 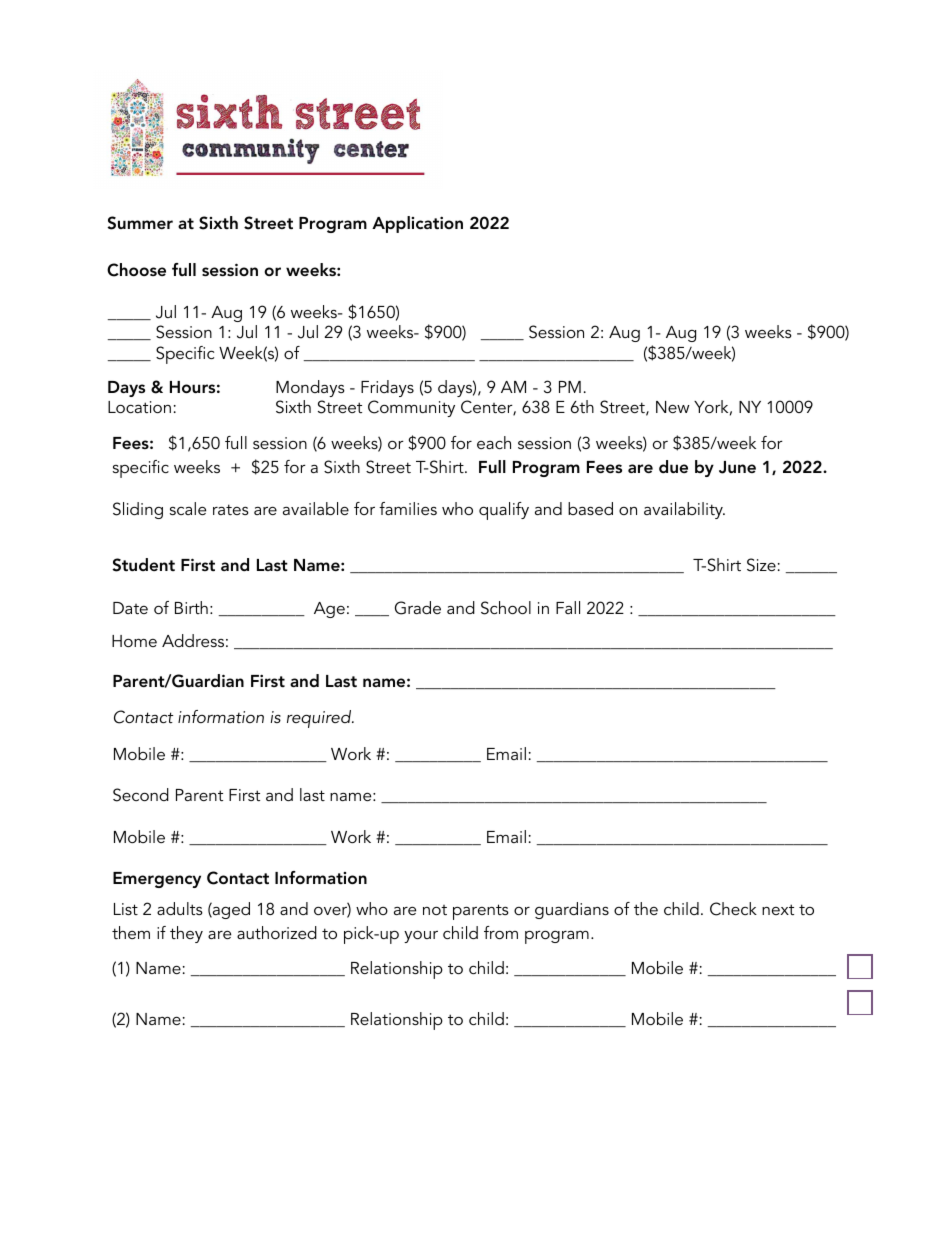 What do you see at coordinates (143, 565) in the document?
I see `Student` at bounding box center [143, 565].
